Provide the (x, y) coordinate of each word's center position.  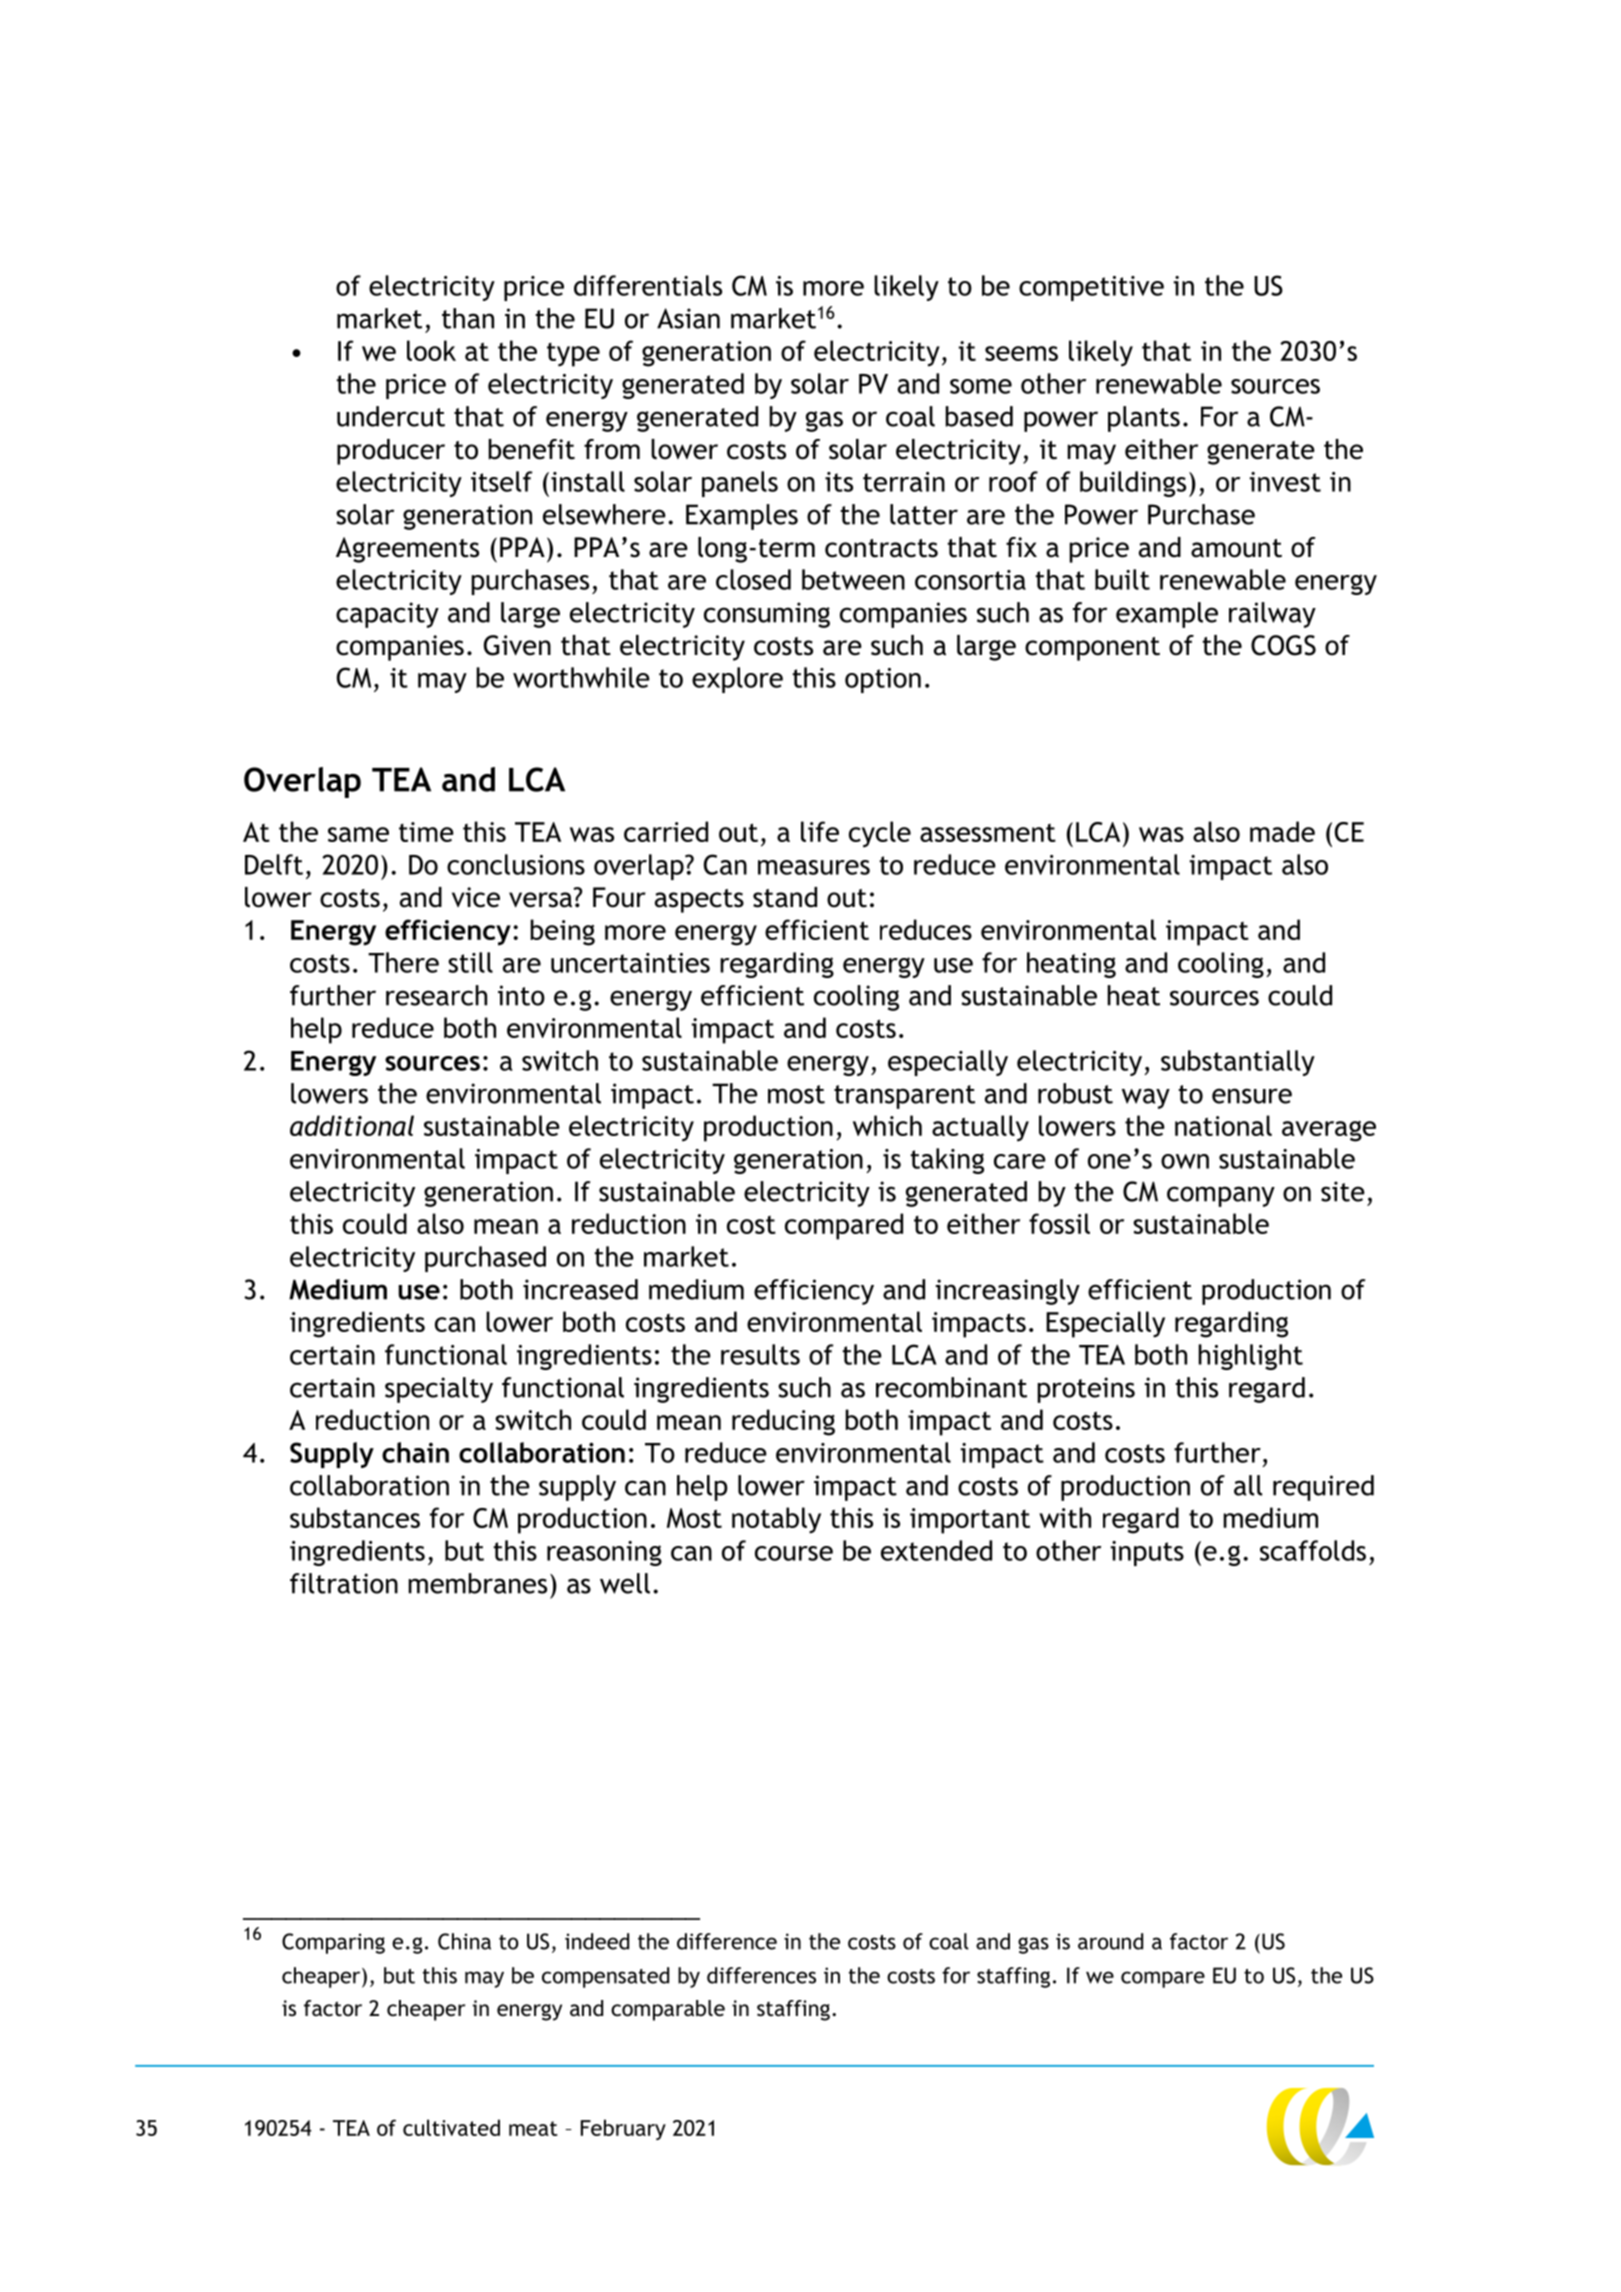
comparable (668, 2010)
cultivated (451, 2127)
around (1110, 1941)
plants (1144, 419)
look (431, 350)
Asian (688, 318)
